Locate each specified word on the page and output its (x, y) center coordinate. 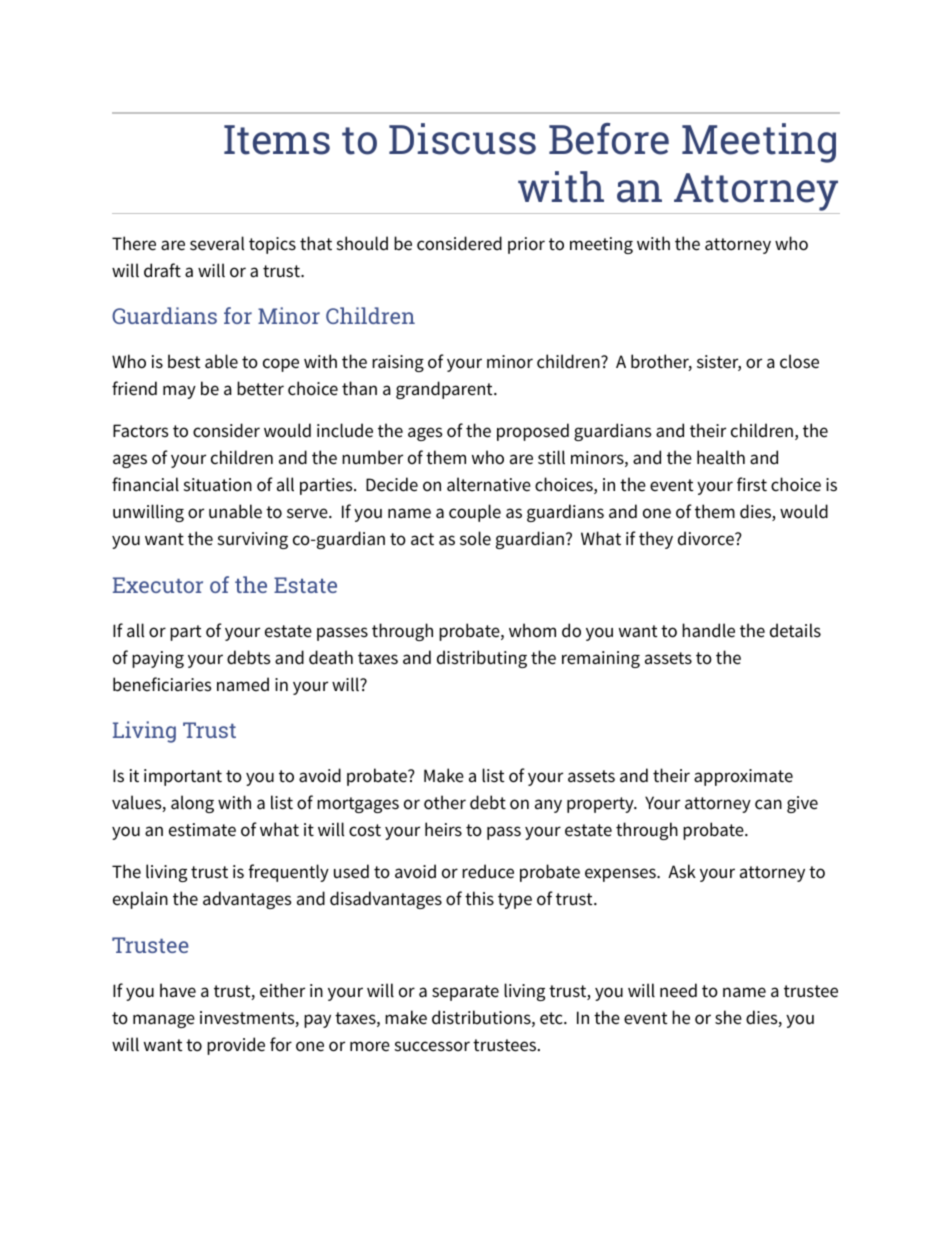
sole (475, 538)
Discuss (462, 139)
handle (708, 630)
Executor (158, 585)
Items (277, 140)
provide (236, 1046)
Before (609, 139)
